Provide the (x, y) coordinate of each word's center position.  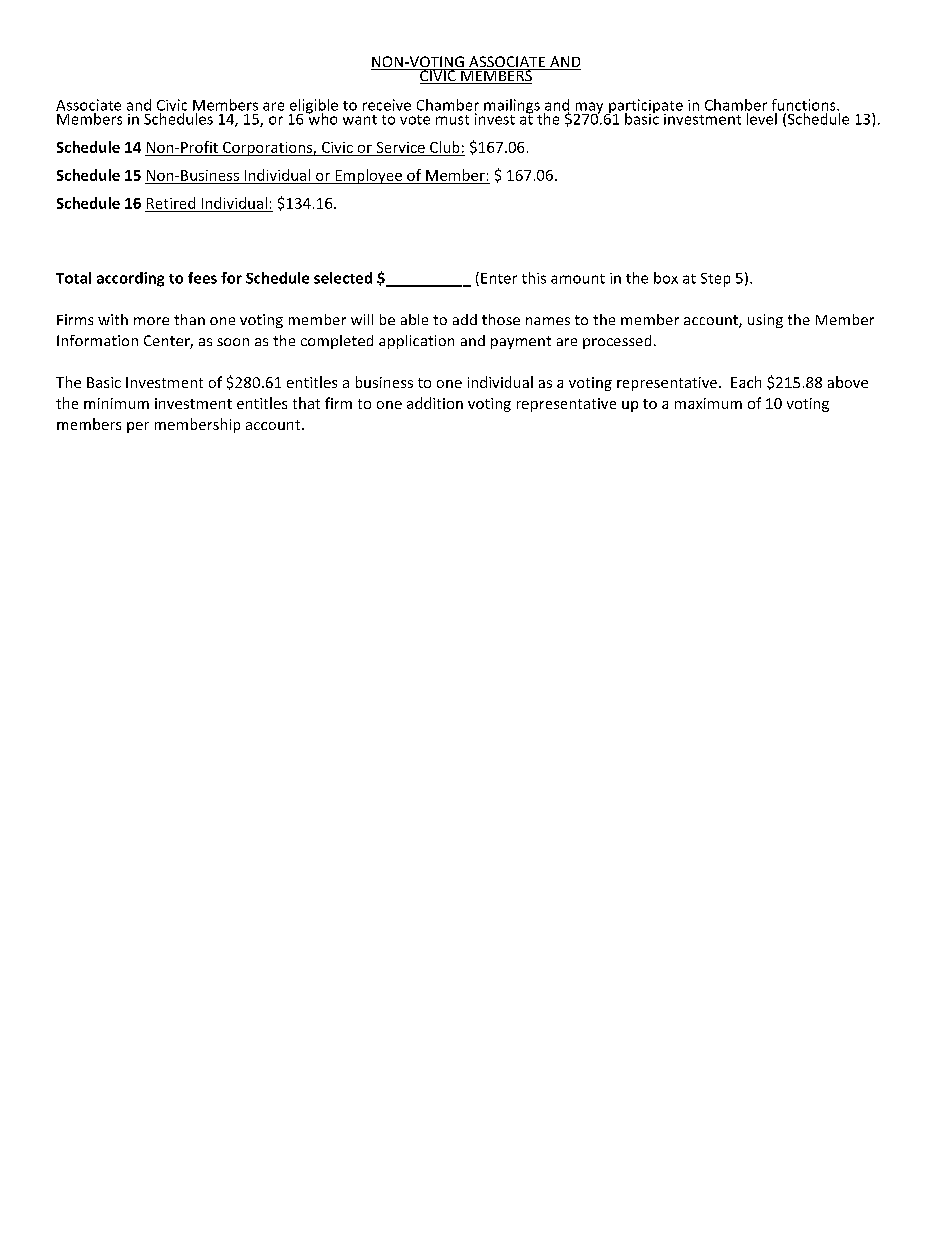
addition (435, 403)
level (761, 117)
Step (715, 280)
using (765, 321)
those (501, 319)
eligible (313, 107)
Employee (368, 176)
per (138, 427)
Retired (171, 203)
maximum (708, 403)
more (151, 321)
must (452, 120)
